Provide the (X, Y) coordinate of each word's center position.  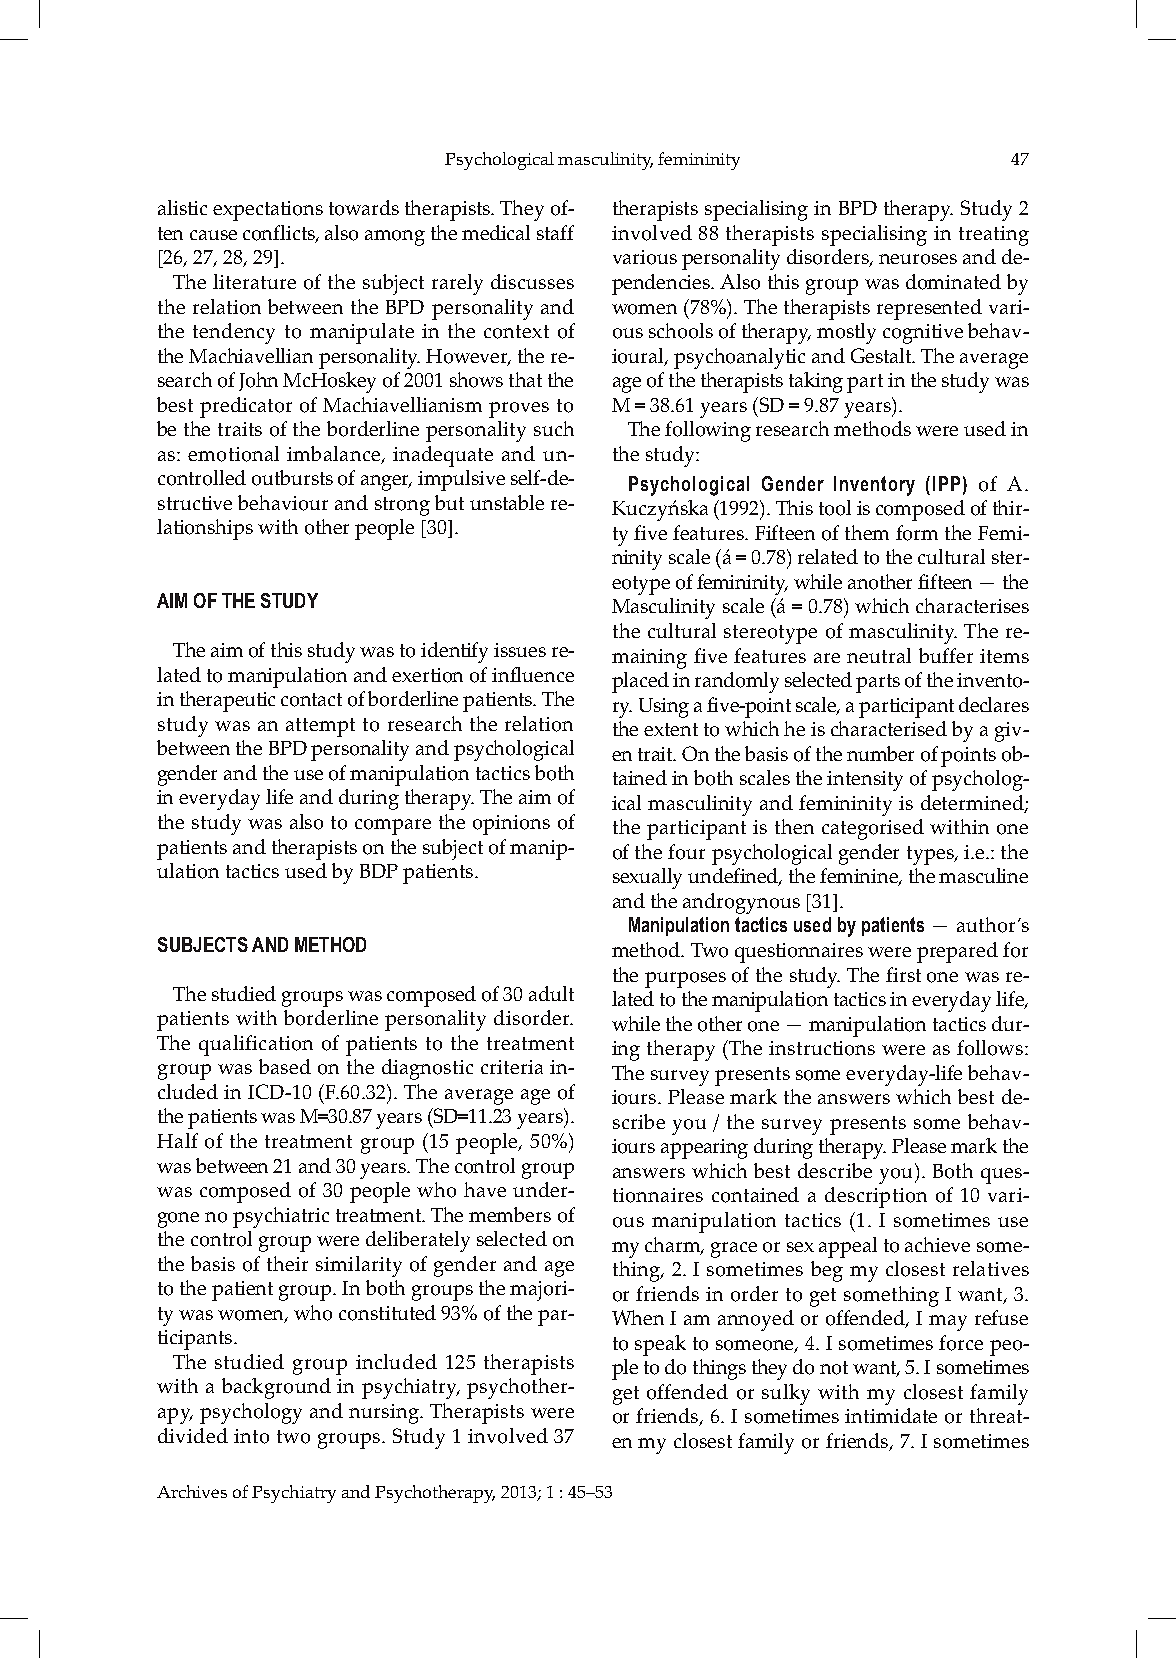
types (931, 855)
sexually (647, 878)
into (251, 1436)
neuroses (918, 259)
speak (660, 1345)
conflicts (280, 234)
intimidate (891, 1415)
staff (555, 232)
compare (393, 827)
